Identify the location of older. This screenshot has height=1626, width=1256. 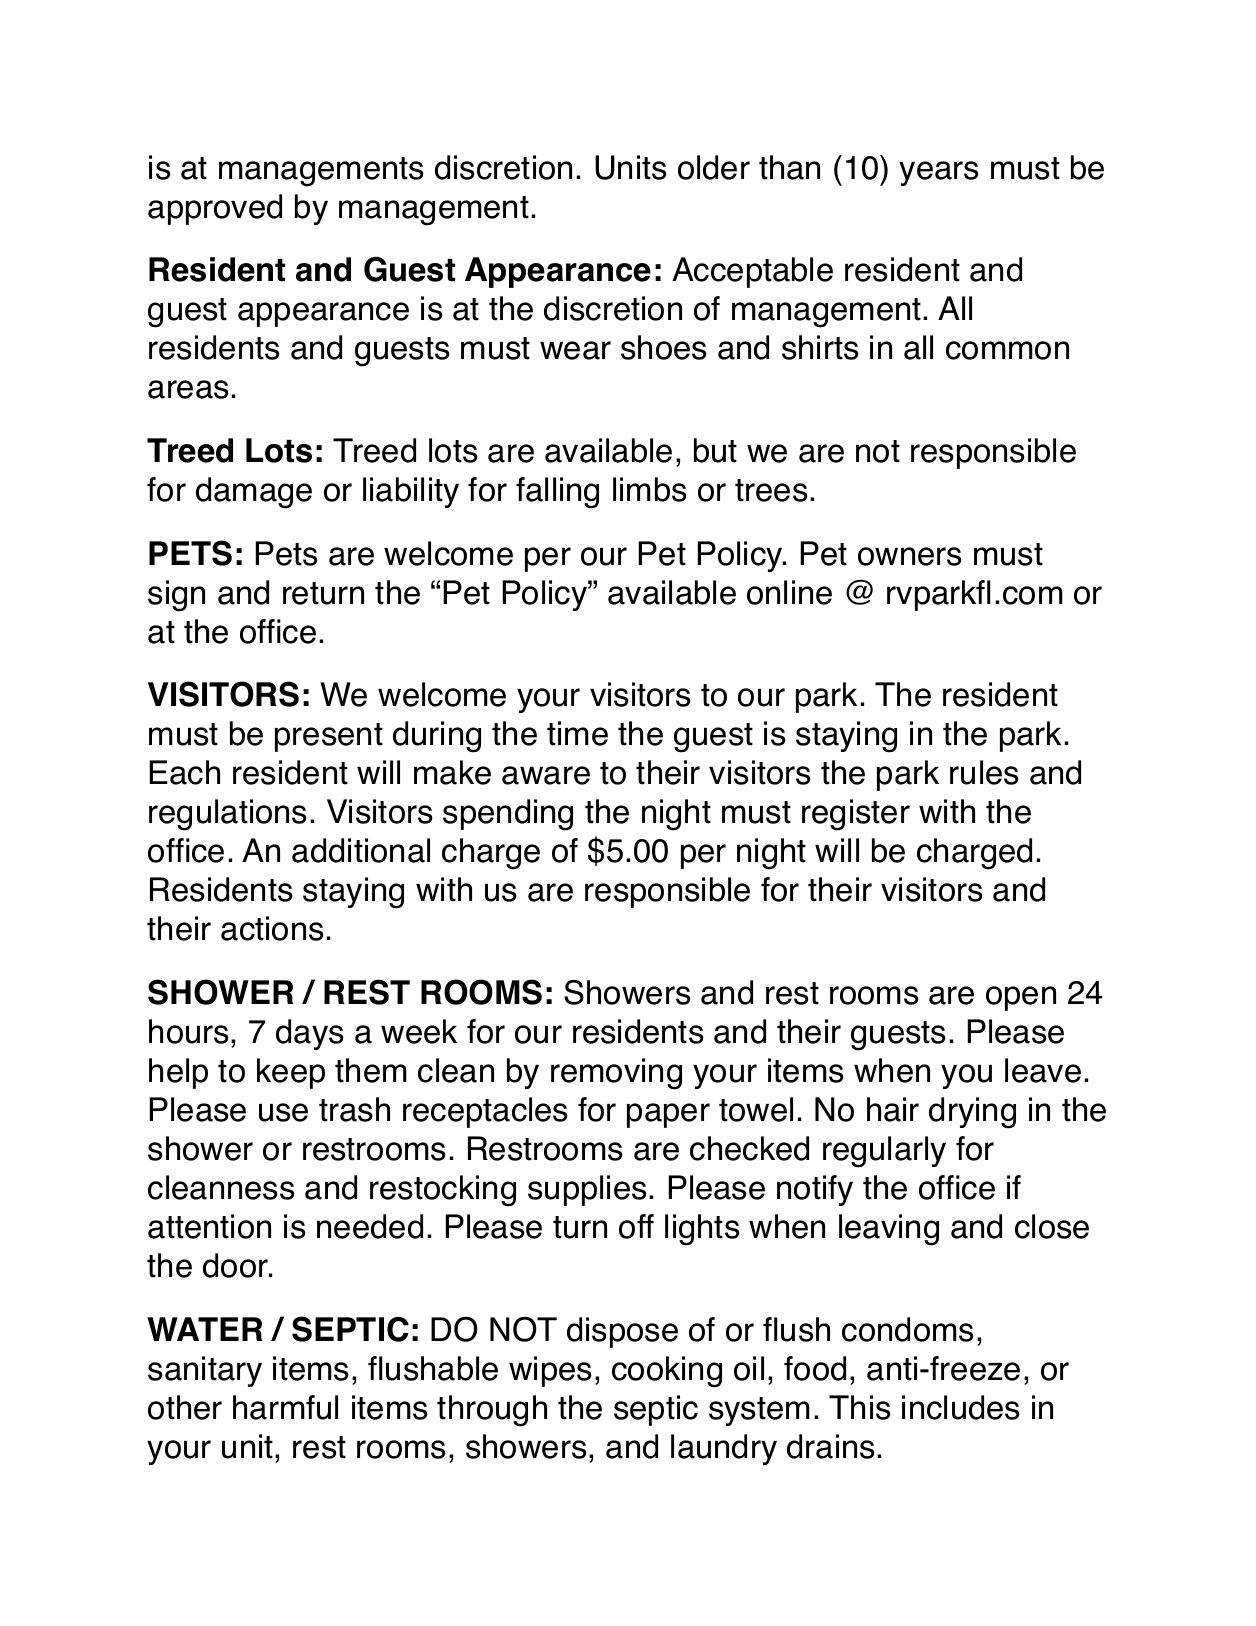
(714, 167).
